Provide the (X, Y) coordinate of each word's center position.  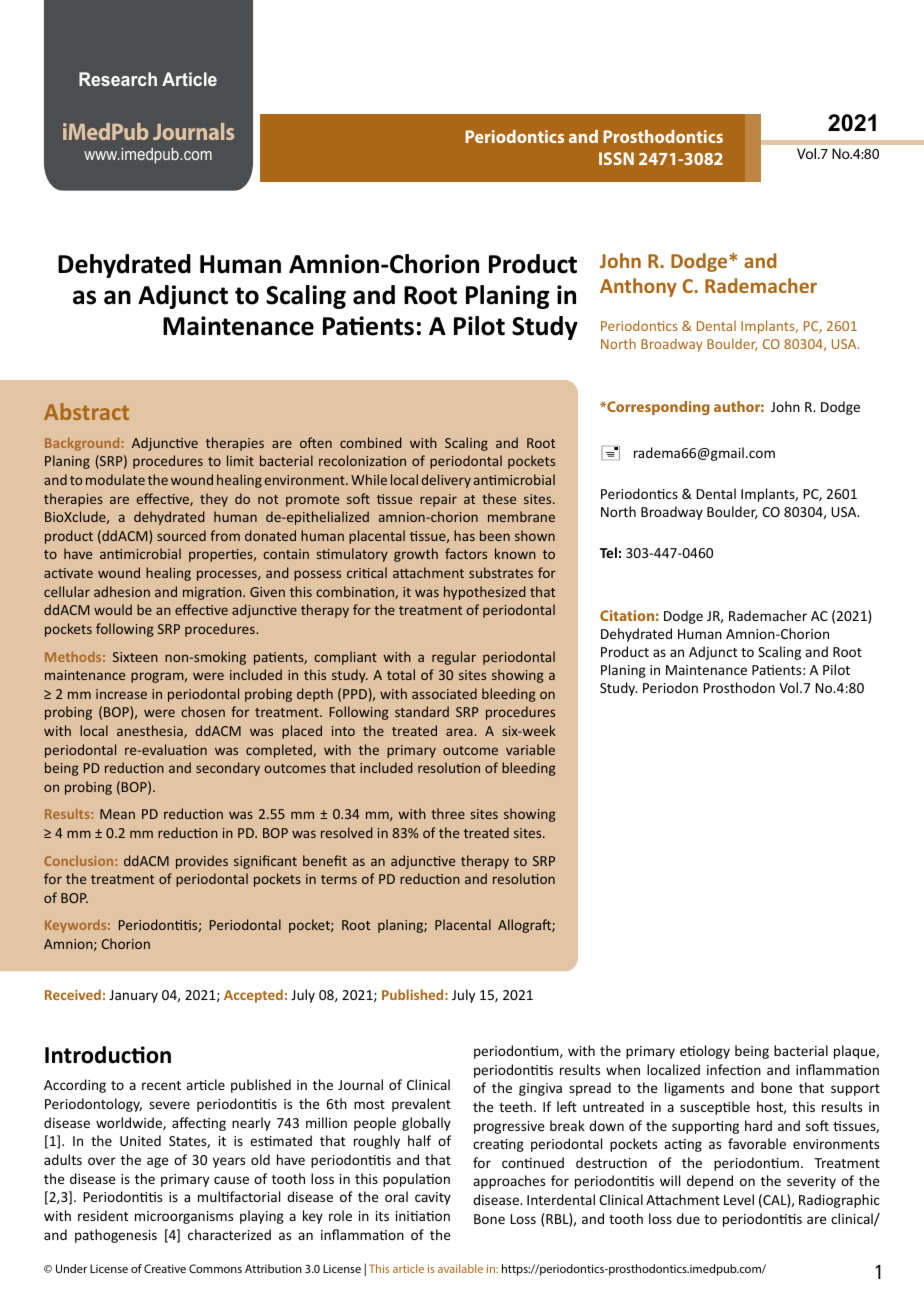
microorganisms (184, 1217)
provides (202, 862)
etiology (705, 1052)
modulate (115, 479)
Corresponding (657, 408)
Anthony (638, 287)
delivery (446, 481)
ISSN (616, 158)
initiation (423, 1216)
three (448, 813)
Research (118, 79)
